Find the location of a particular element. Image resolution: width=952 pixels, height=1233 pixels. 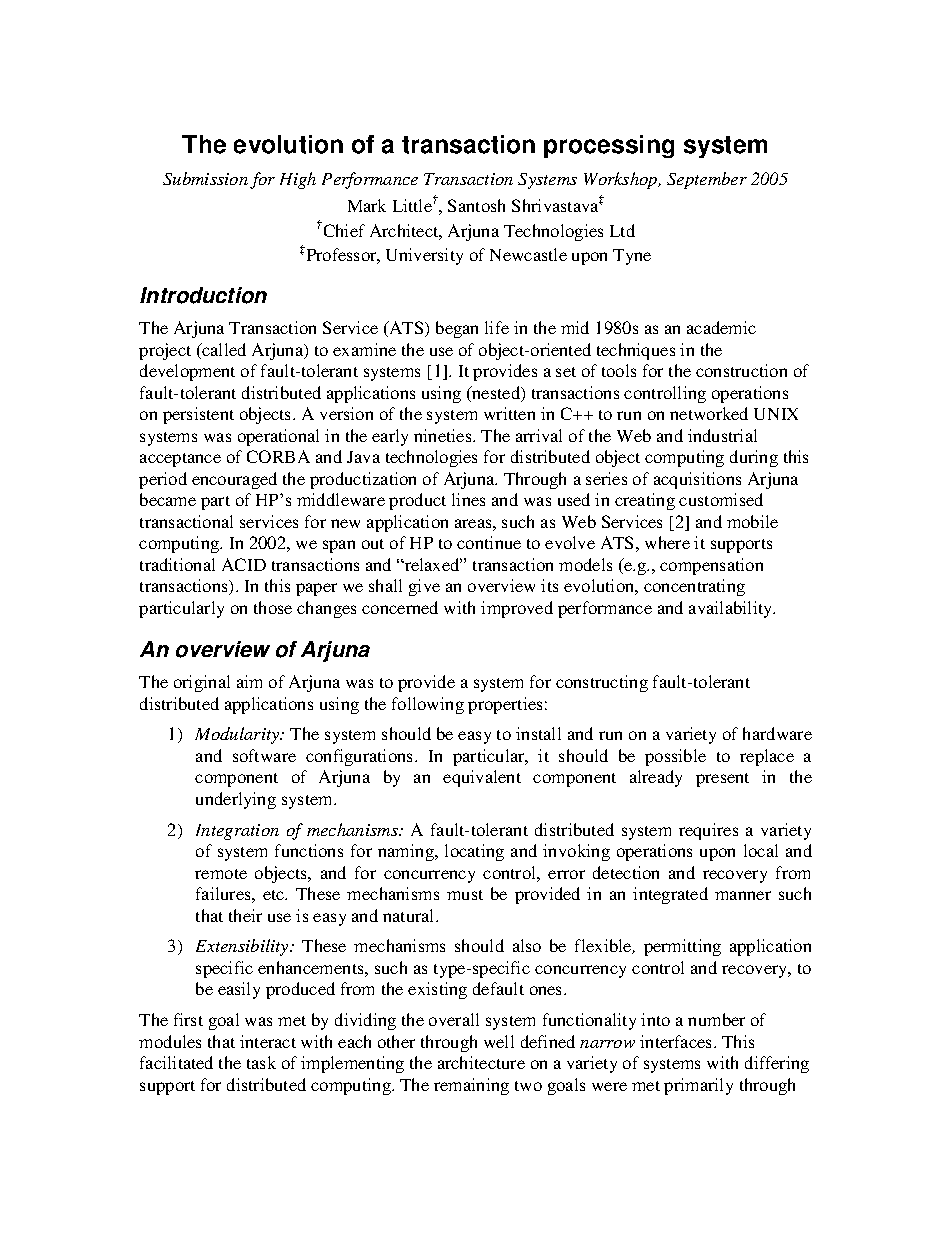

networked is located at coordinates (709, 413).
